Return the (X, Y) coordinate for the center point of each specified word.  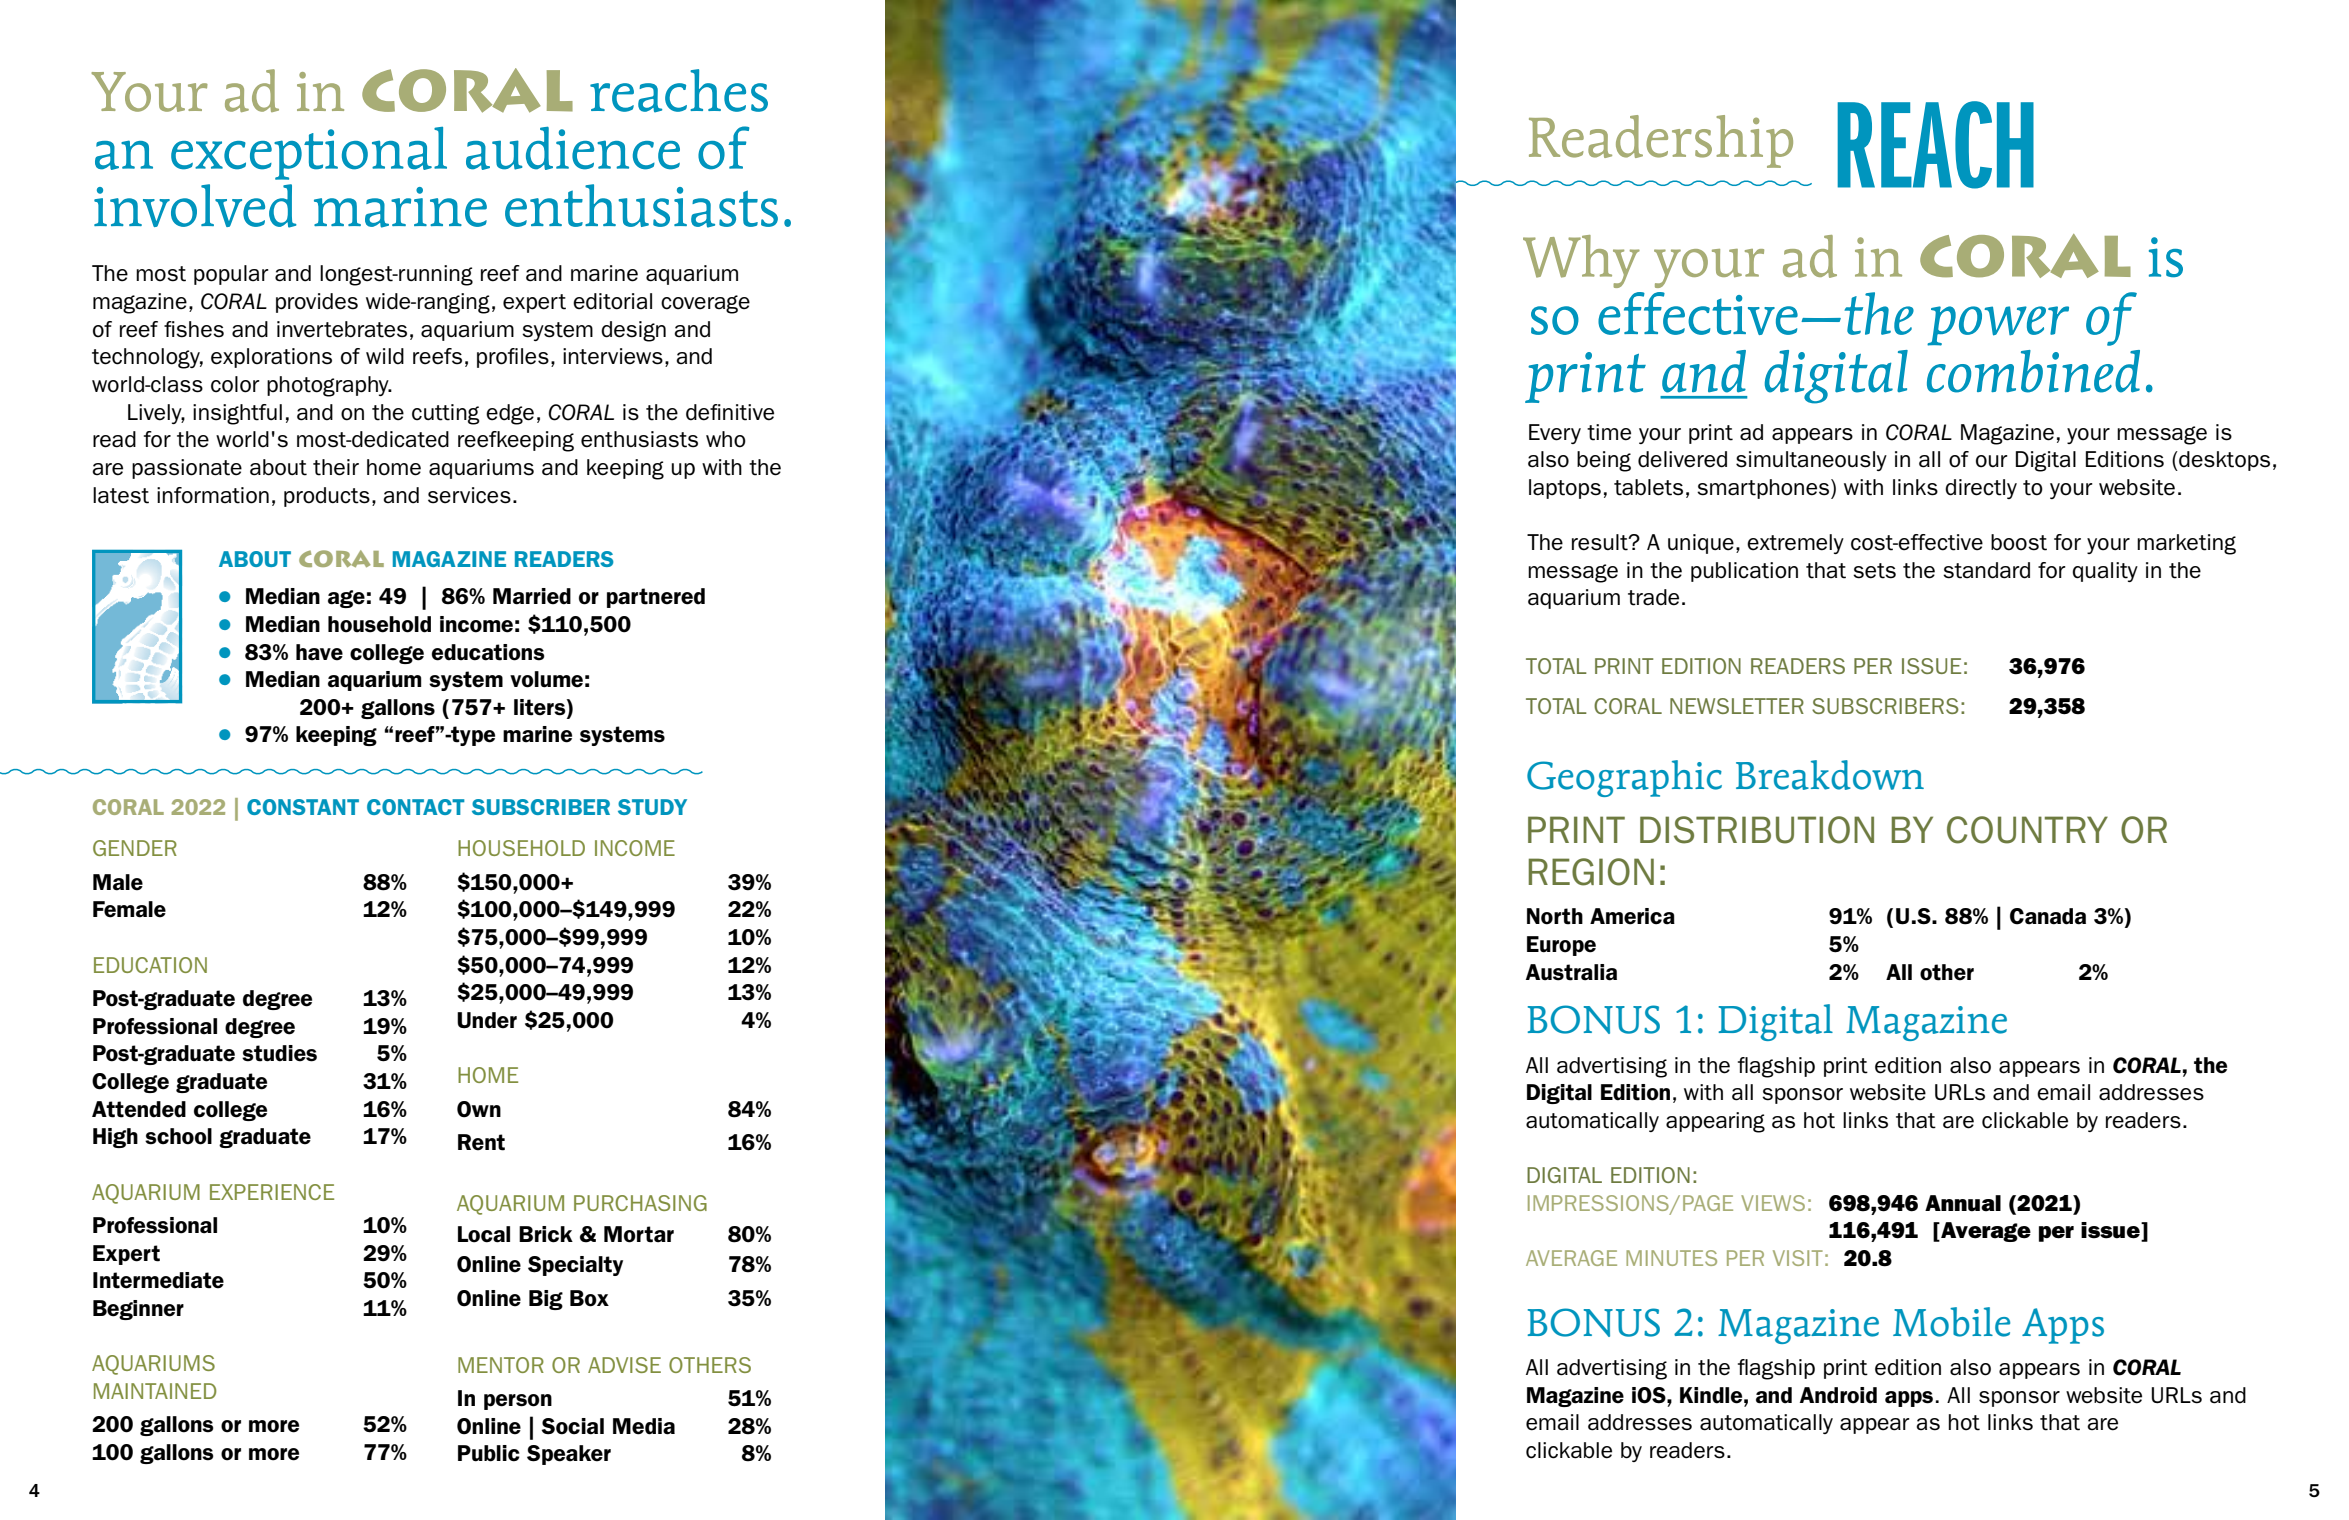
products (327, 497)
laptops (1565, 489)
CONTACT (416, 807)
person (518, 1402)
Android (1838, 1395)
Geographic (1624, 778)
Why (1581, 261)
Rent (481, 1142)
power (1998, 326)
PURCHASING (640, 1203)
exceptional (309, 153)
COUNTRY (2027, 830)
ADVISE (624, 1365)
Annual (1963, 1203)
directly (1981, 489)
